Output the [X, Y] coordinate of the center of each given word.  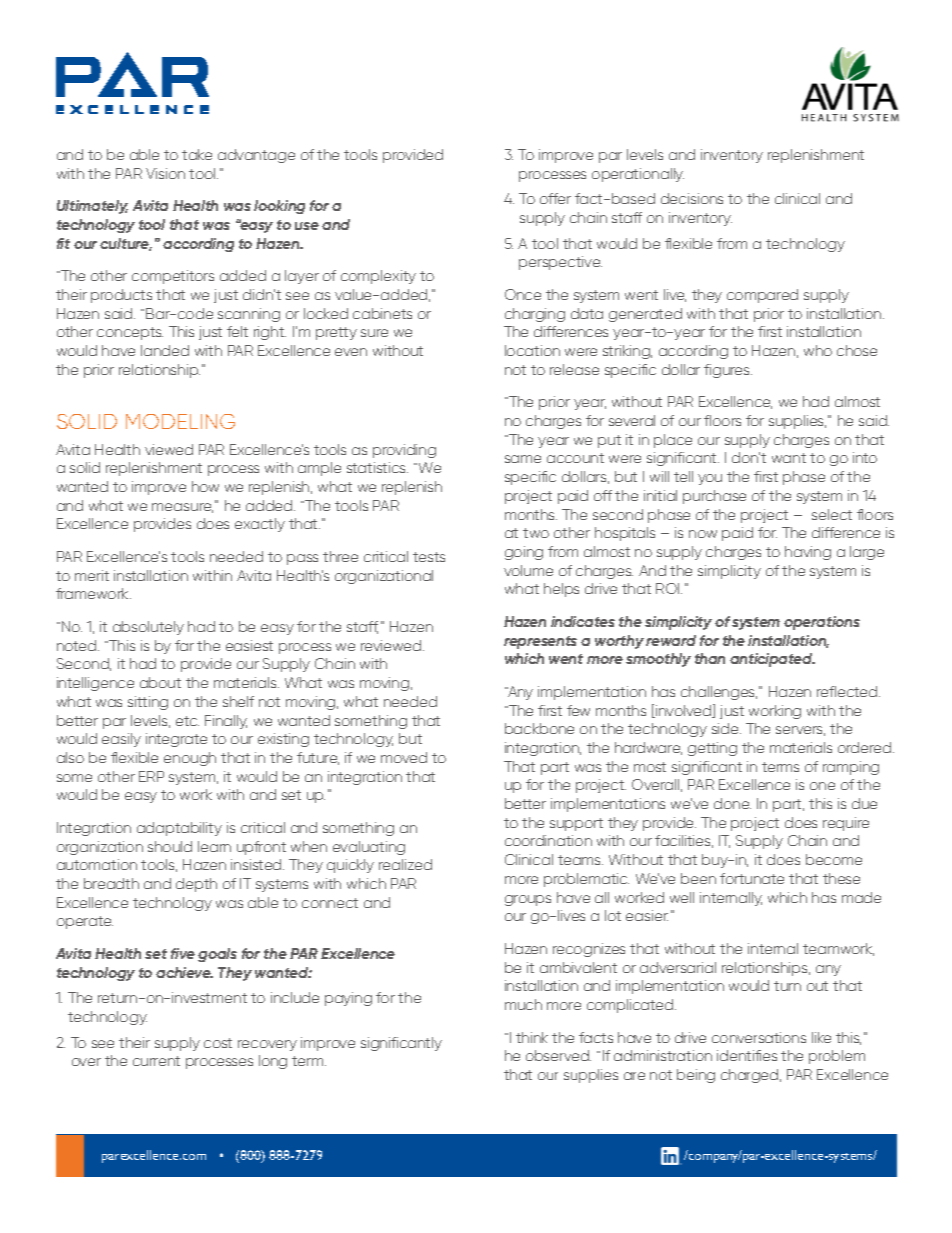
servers [800, 731]
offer [555, 198]
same [523, 459]
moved [404, 757]
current [156, 1061]
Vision [165, 173]
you [710, 479]
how [205, 486]
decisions [692, 198]
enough [190, 759]
